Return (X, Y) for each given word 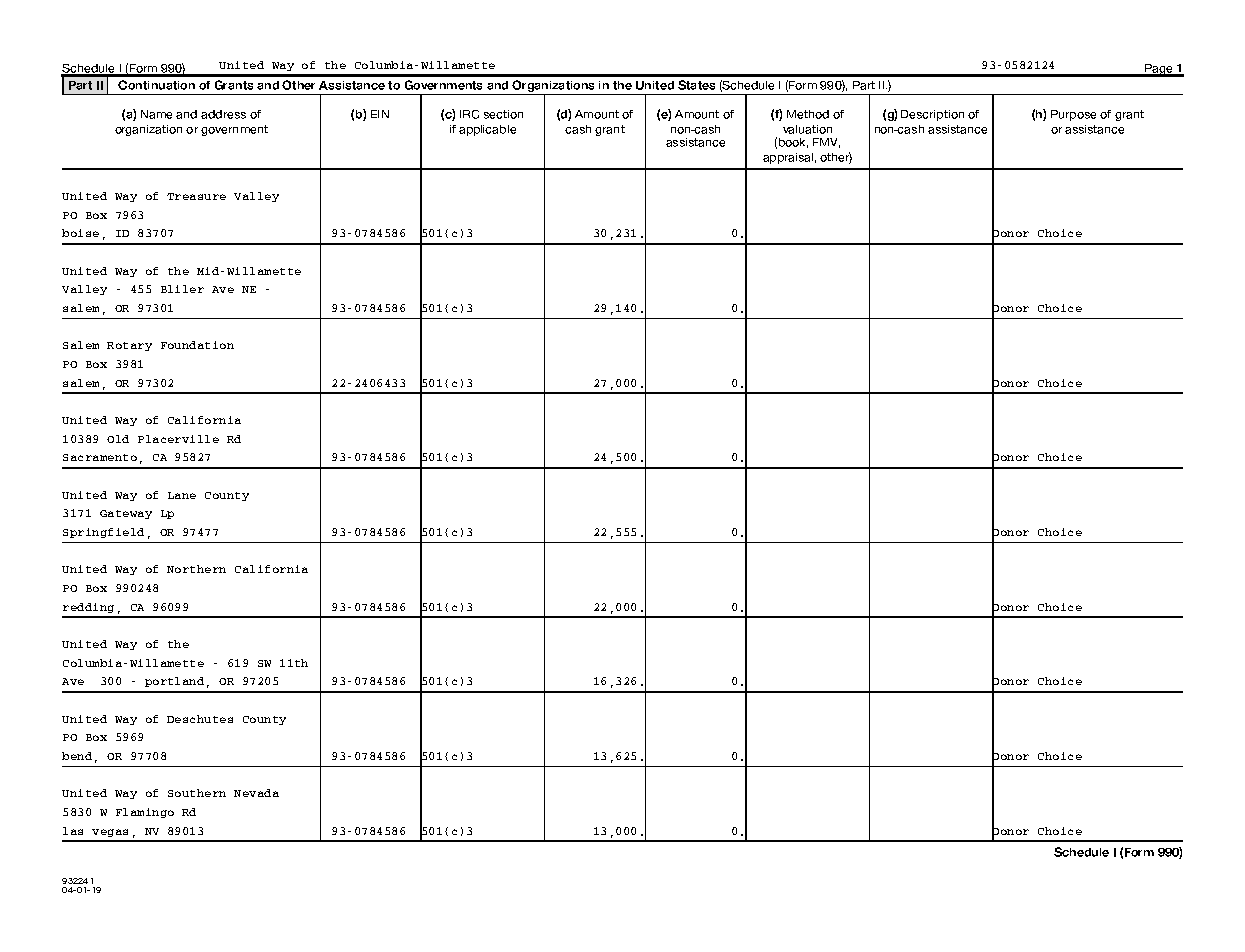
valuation (807, 129)
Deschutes (200, 719)
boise (80, 233)
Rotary (129, 346)
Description (932, 115)
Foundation (197, 345)
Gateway (126, 514)
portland (174, 682)
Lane (182, 495)
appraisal (788, 158)
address (223, 114)
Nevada (256, 793)
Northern (196, 569)
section (503, 114)
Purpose (1073, 115)
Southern (197, 793)
